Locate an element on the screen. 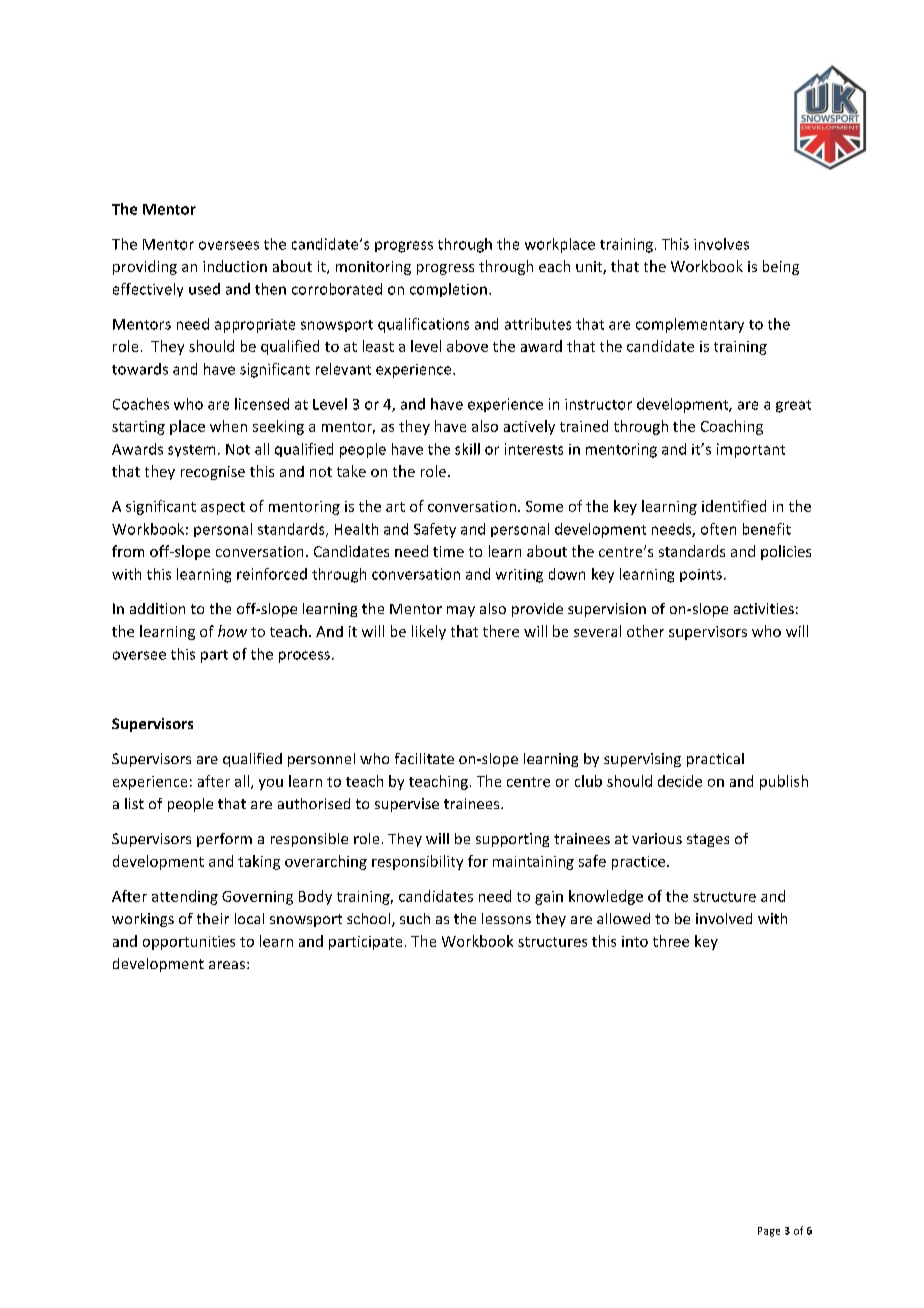 The width and height of the screenshot is (924, 1308). points is located at coordinates (701, 575).
